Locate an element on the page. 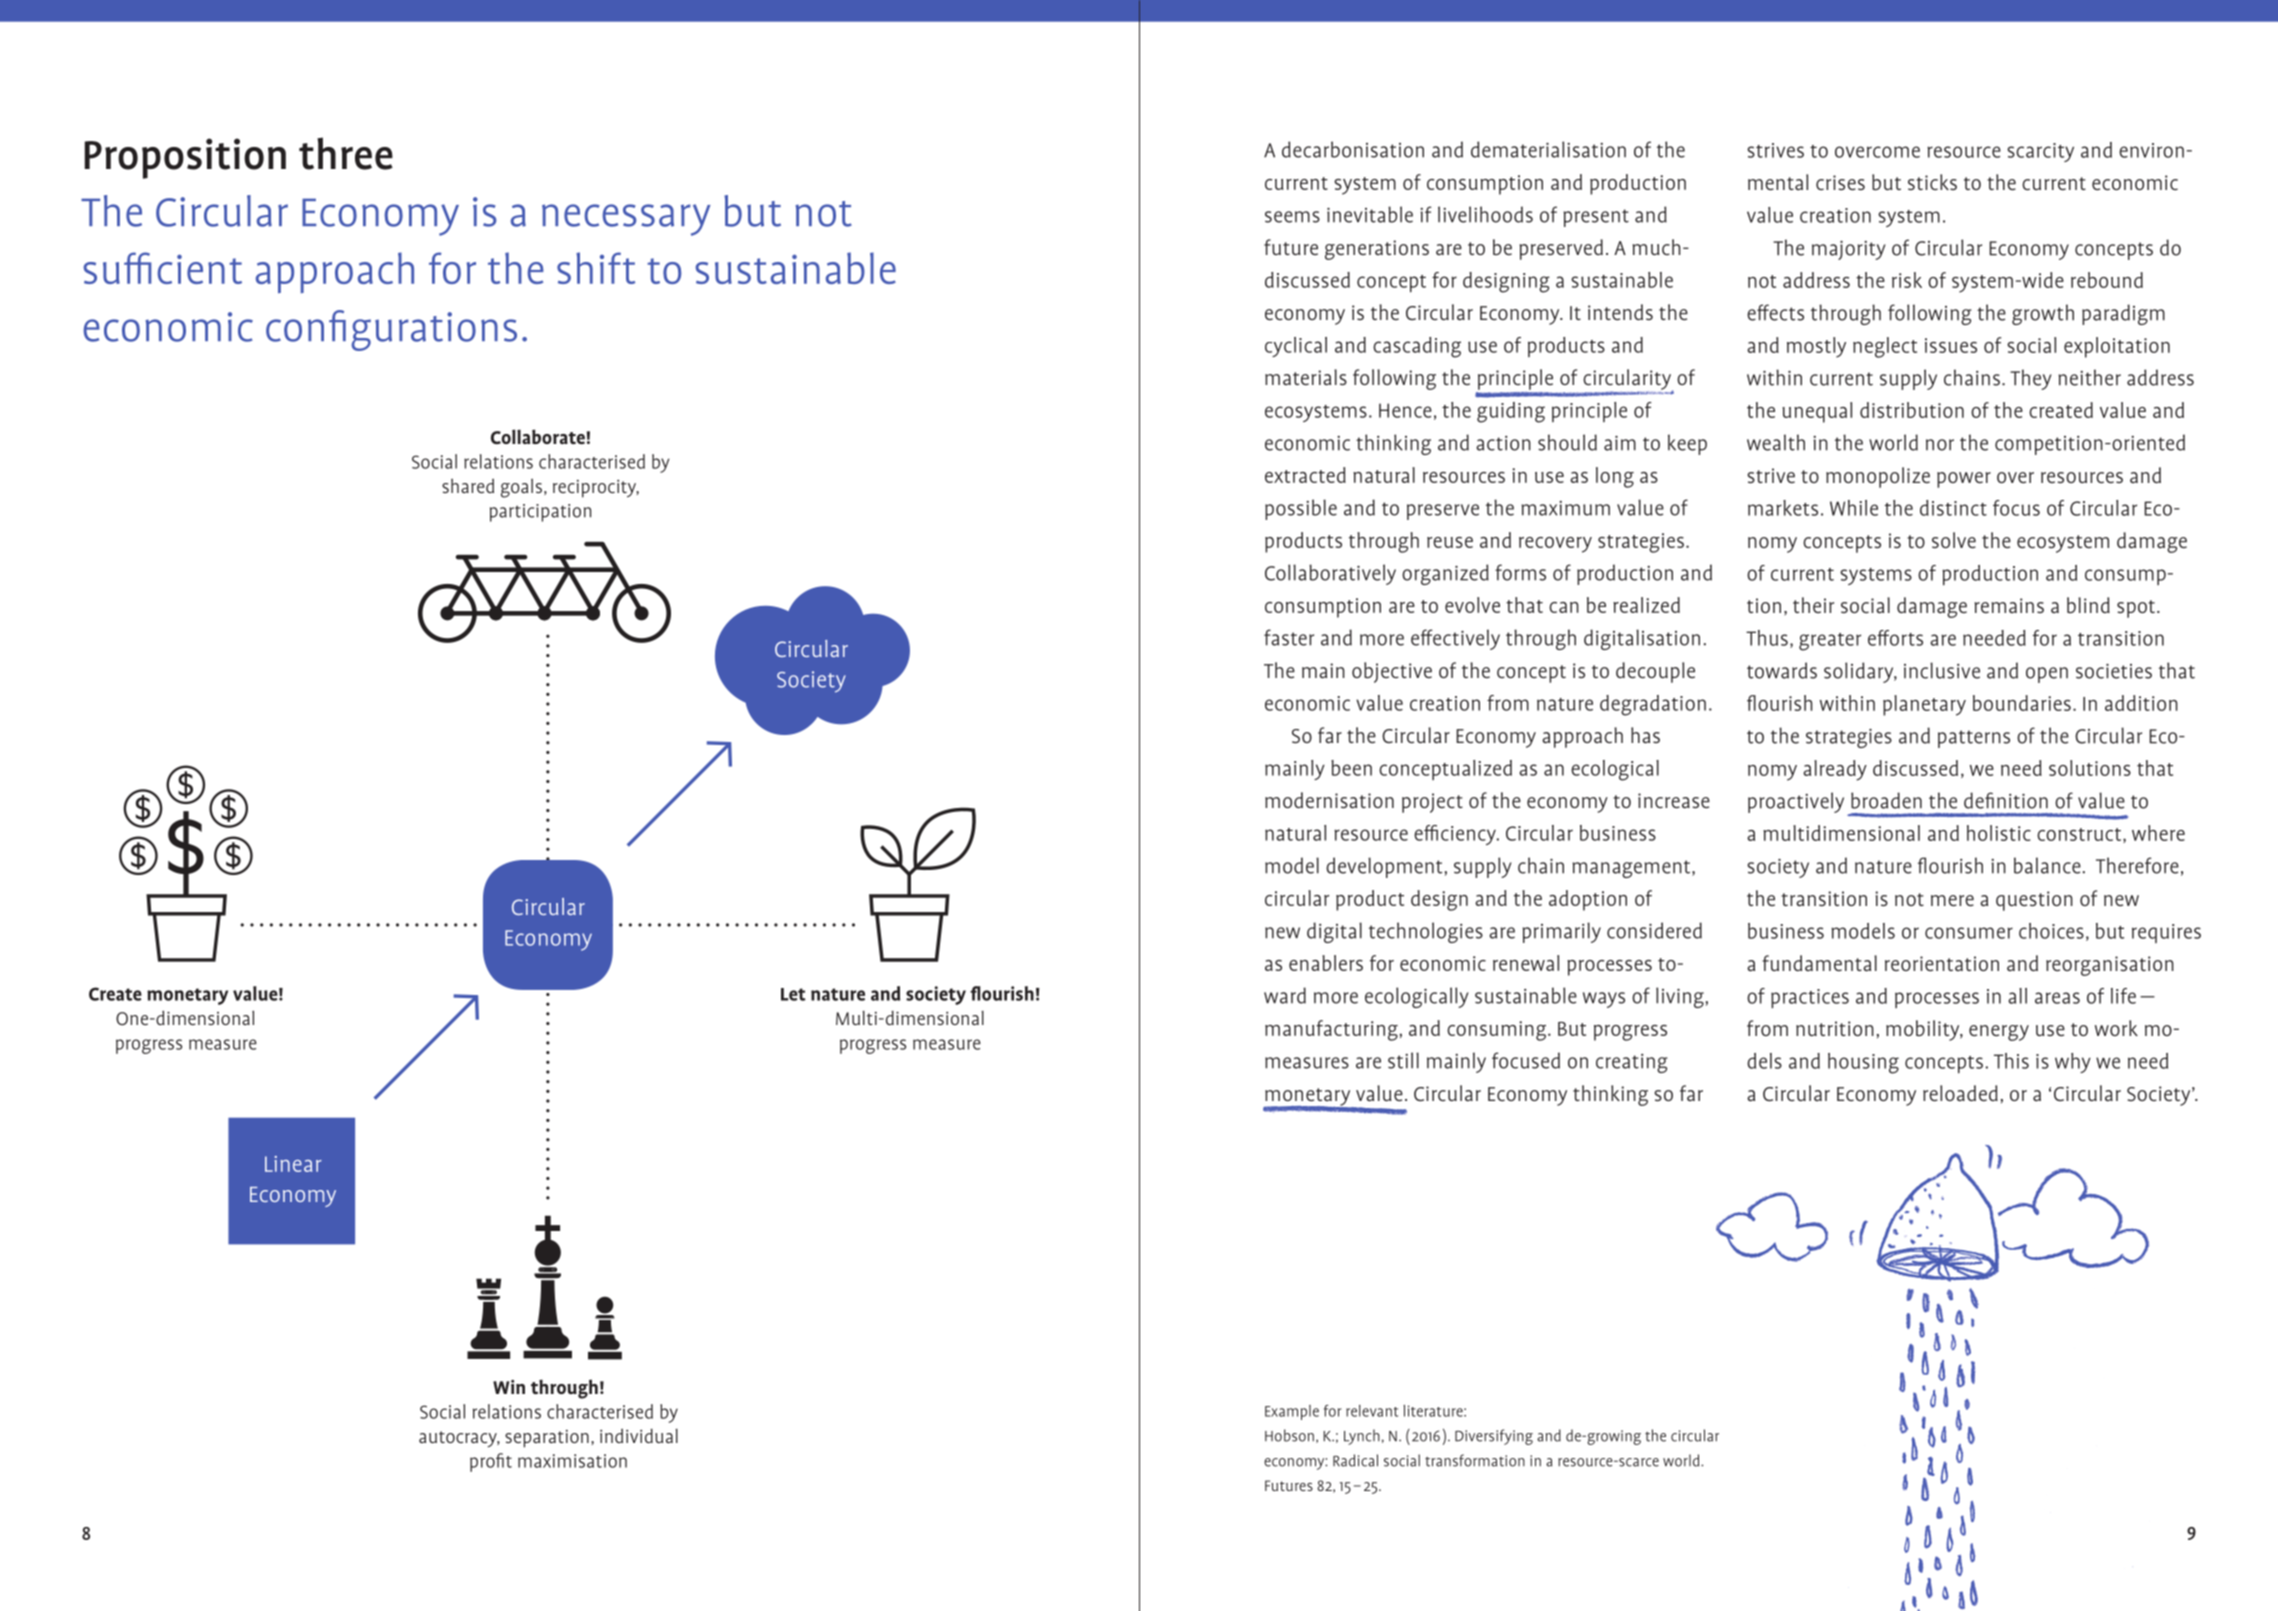 This document has height=1611, width=2278. seems is located at coordinates (1292, 217).
